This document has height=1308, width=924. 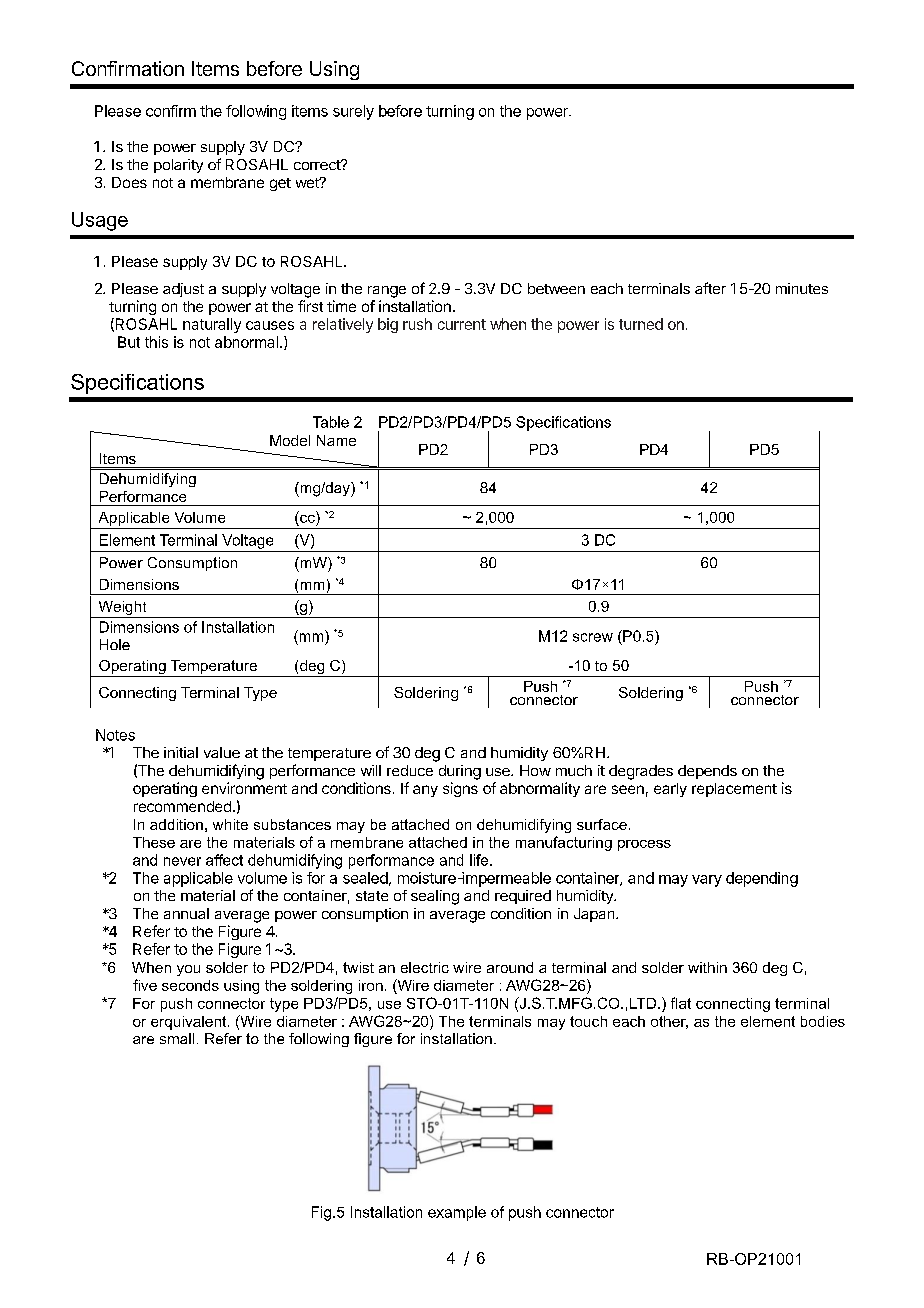 What do you see at coordinates (593, 637) in the document?
I see `screw` at bounding box center [593, 637].
